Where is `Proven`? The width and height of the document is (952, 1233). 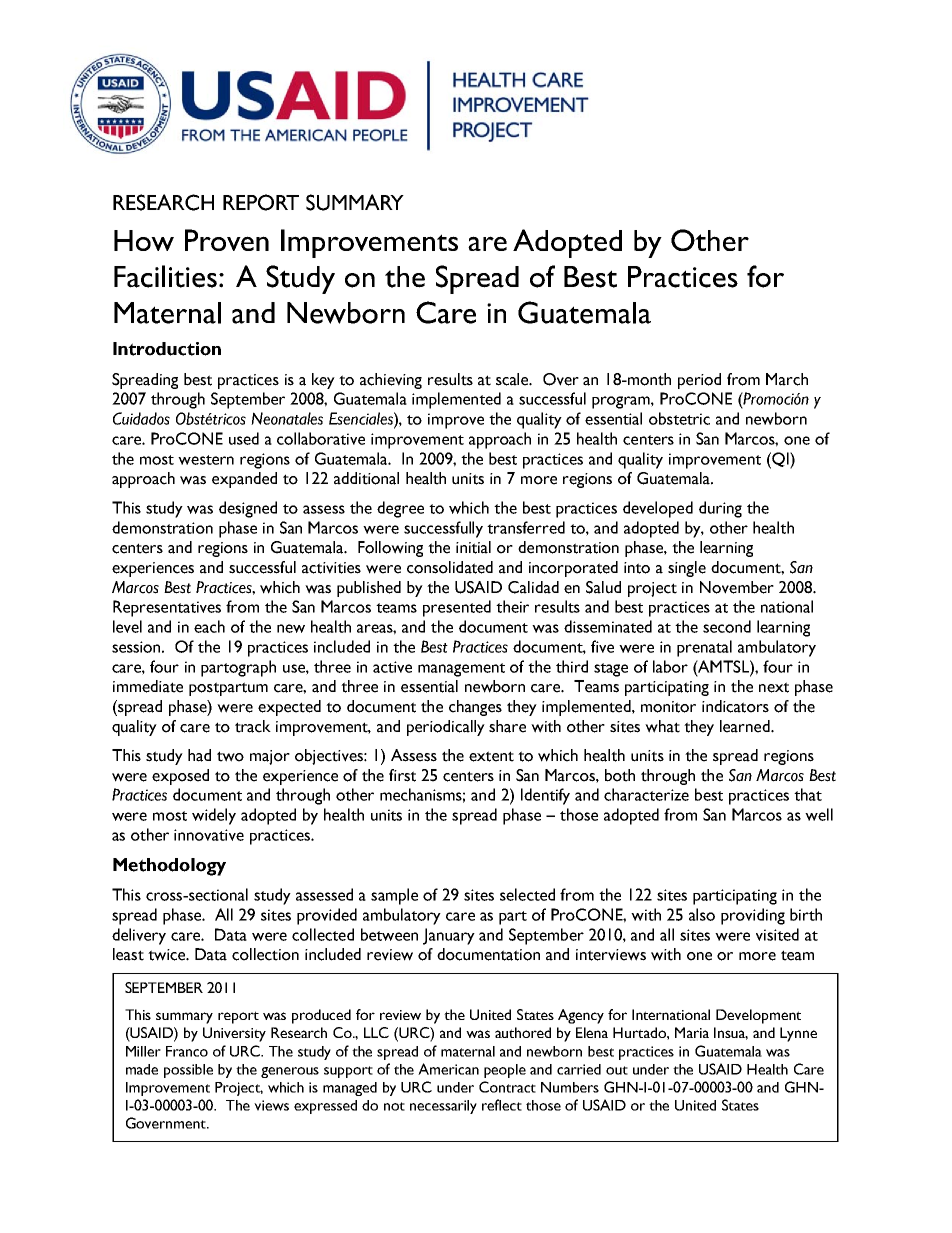 Proven is located at coordinates (227, 240).
